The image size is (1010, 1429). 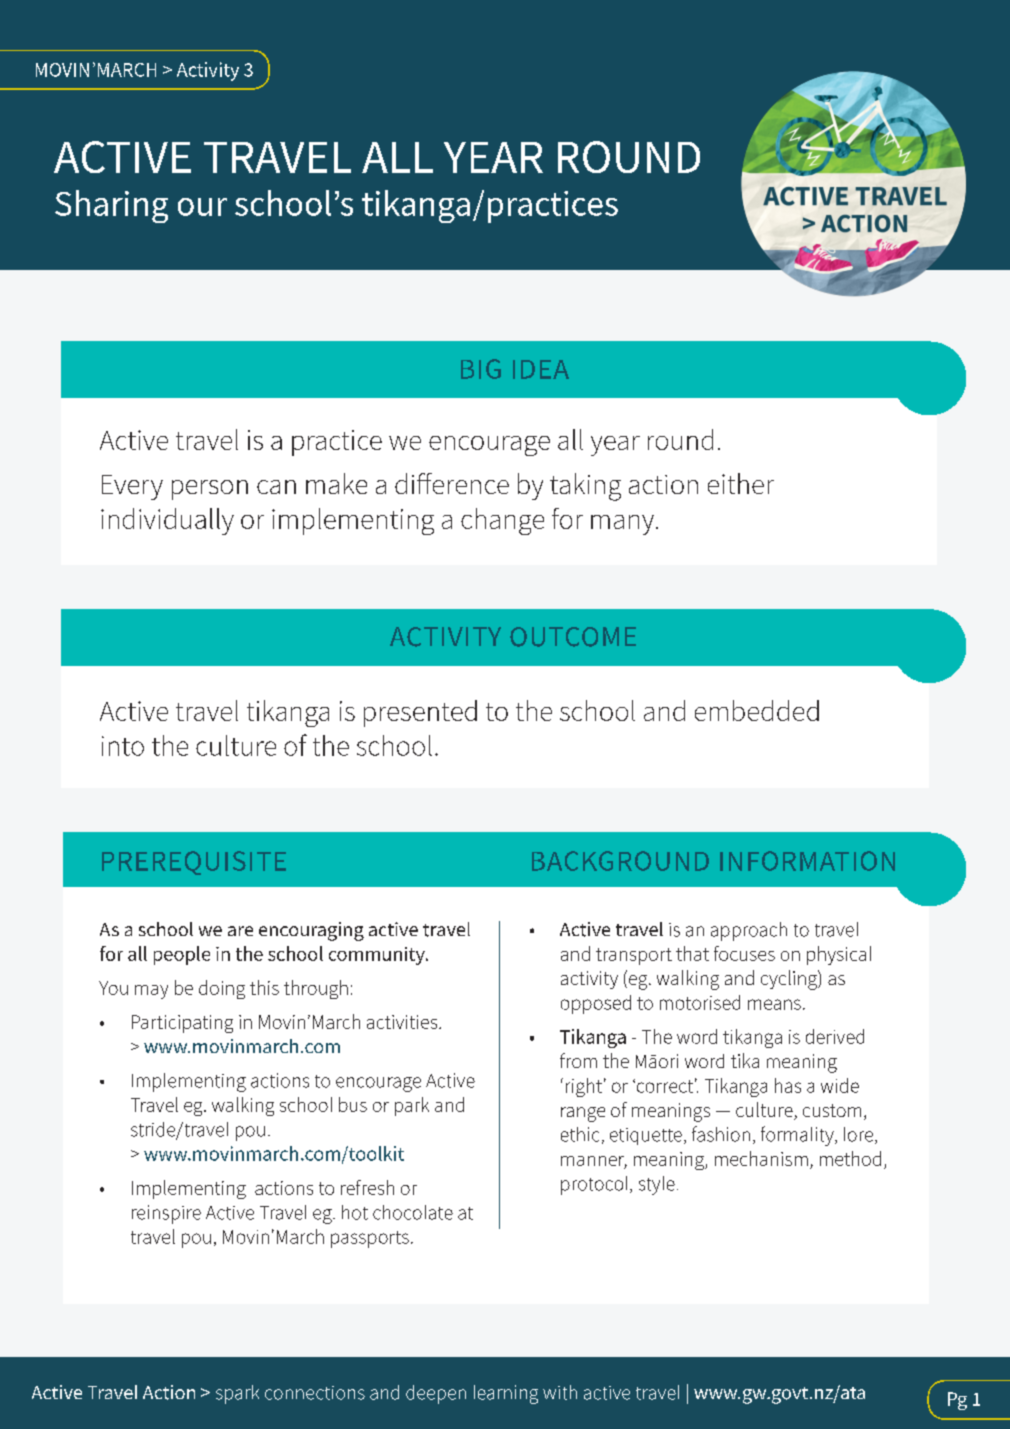 What do you see at coordinates (315, 1393) in the document?
I see `connections` at bounding box center [315, 1393].
